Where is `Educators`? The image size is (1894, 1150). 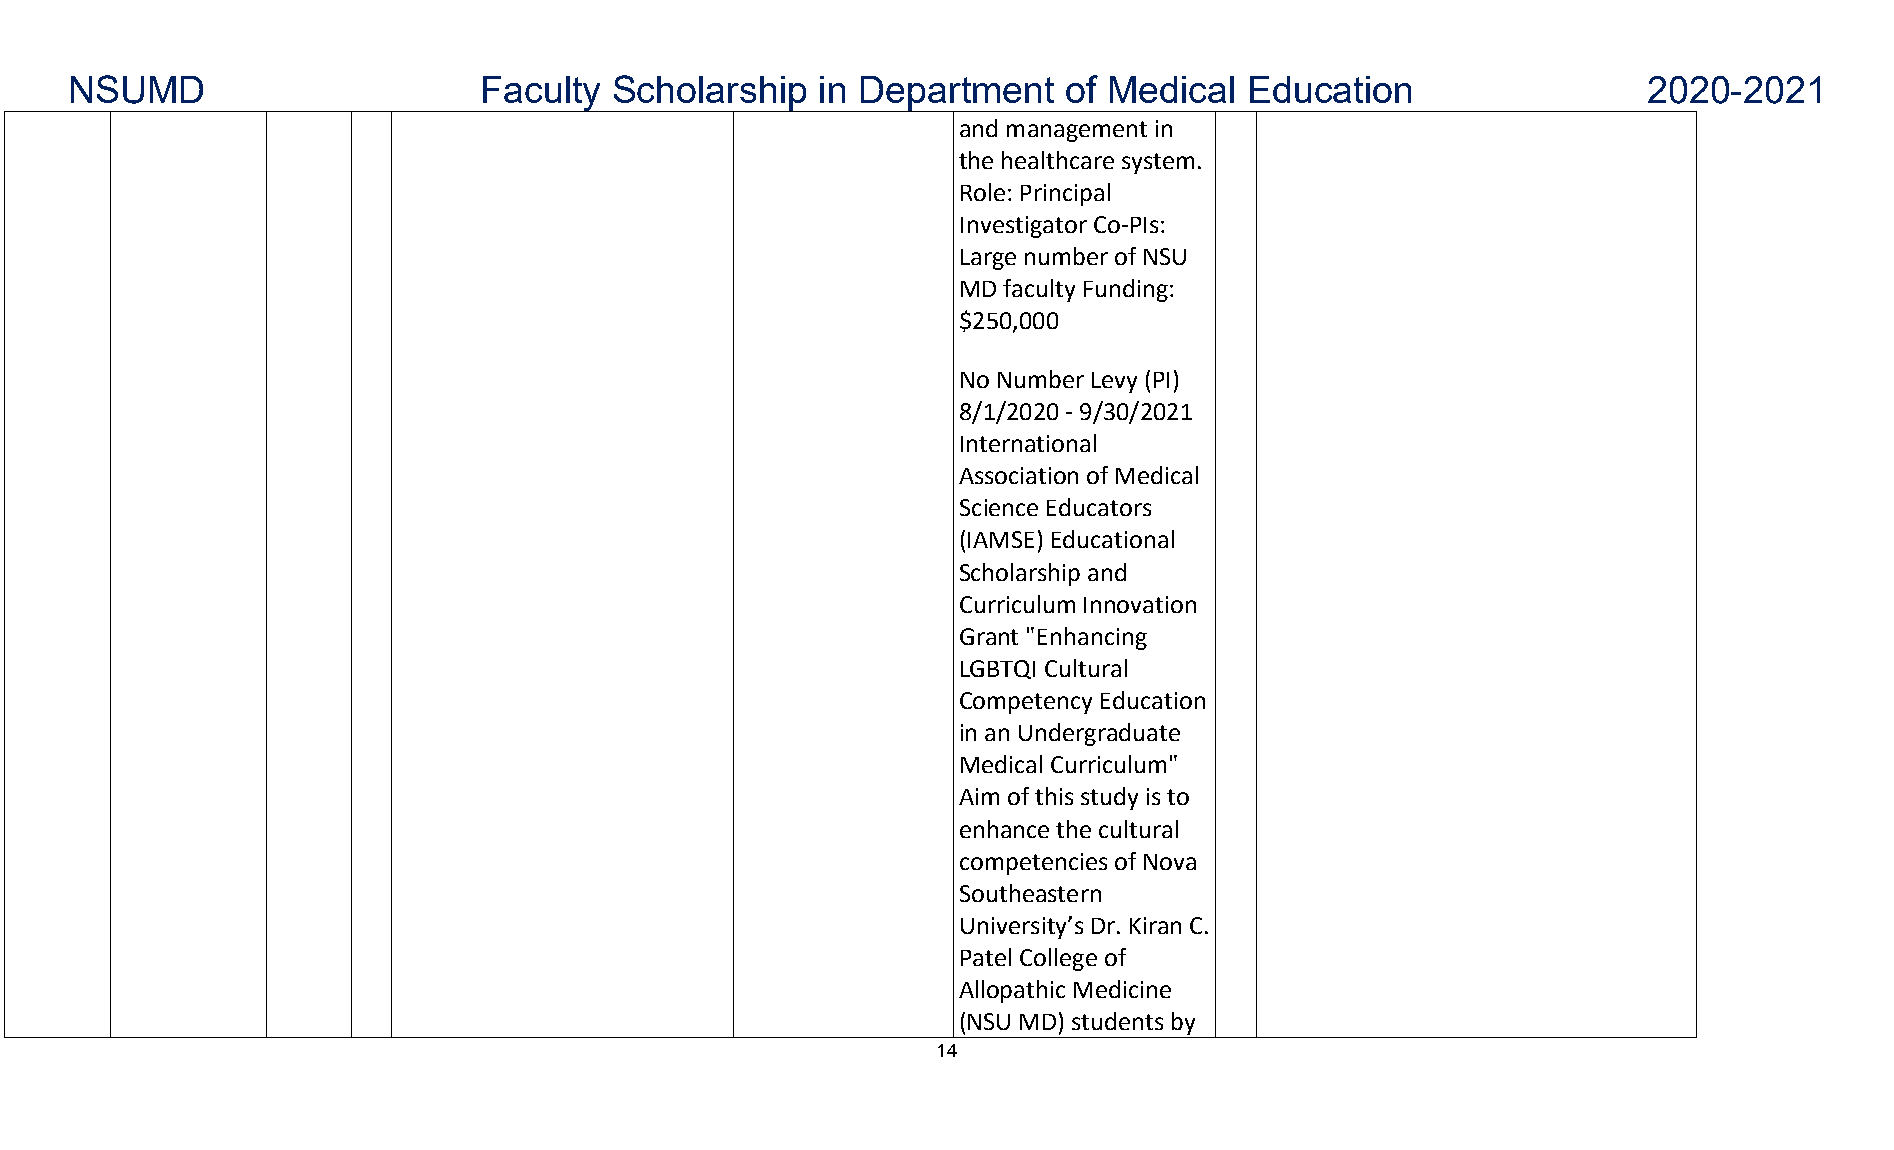
Educators is located at coordinates (1099, 507).
